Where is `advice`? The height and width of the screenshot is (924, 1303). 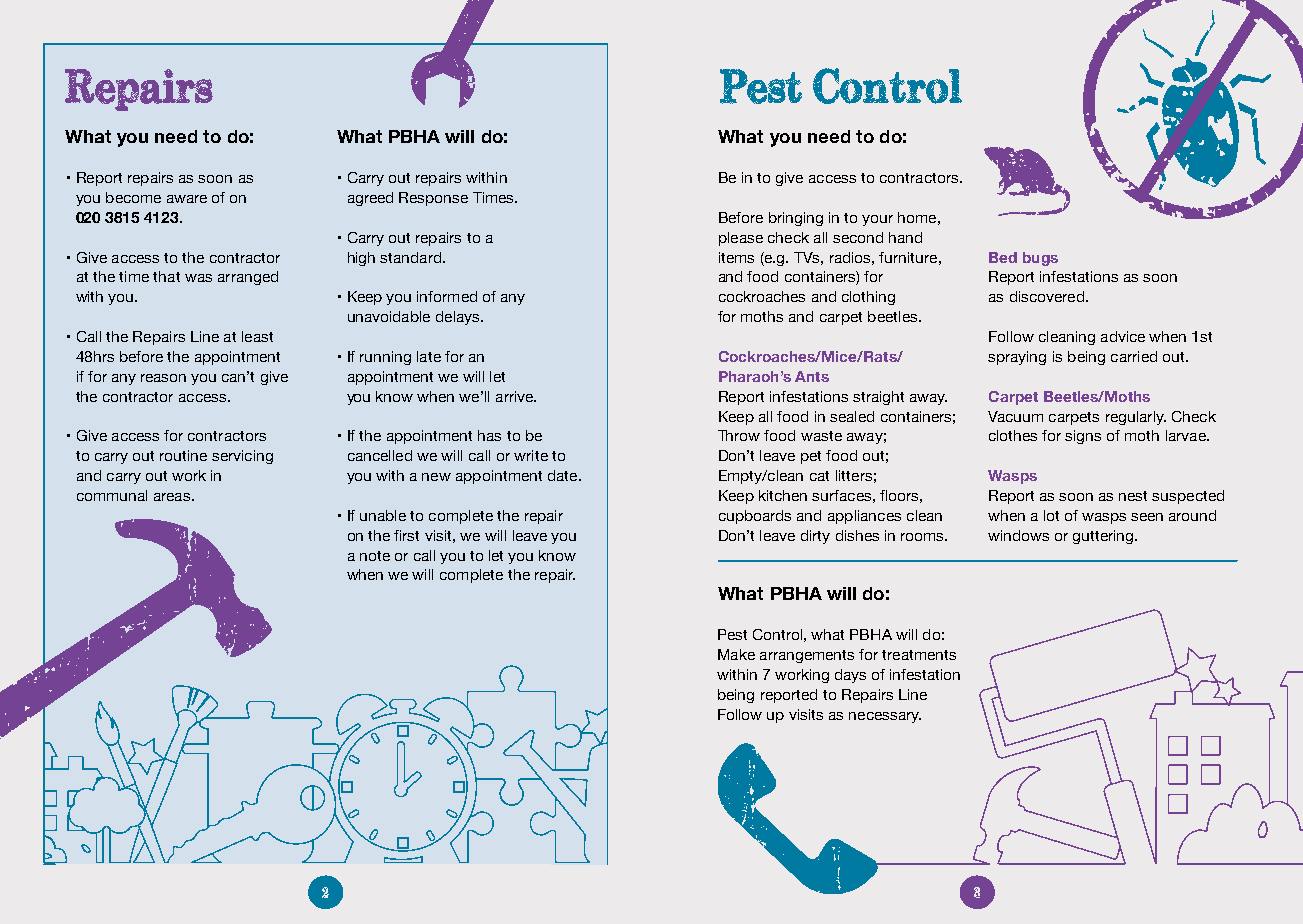 advice is located at coordinates (1123, 336).
